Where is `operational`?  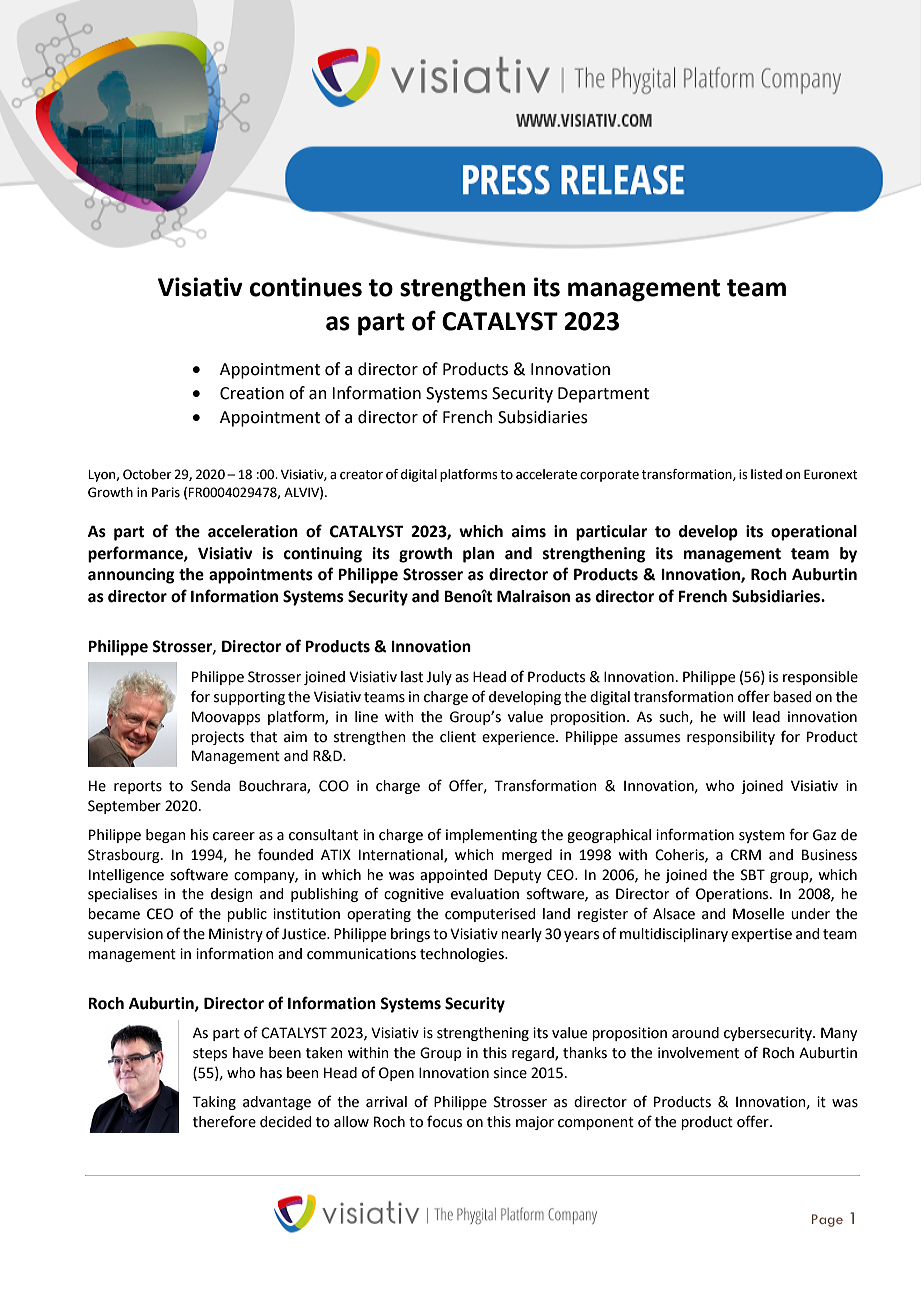
operational is located at coordinates (814, 533).
